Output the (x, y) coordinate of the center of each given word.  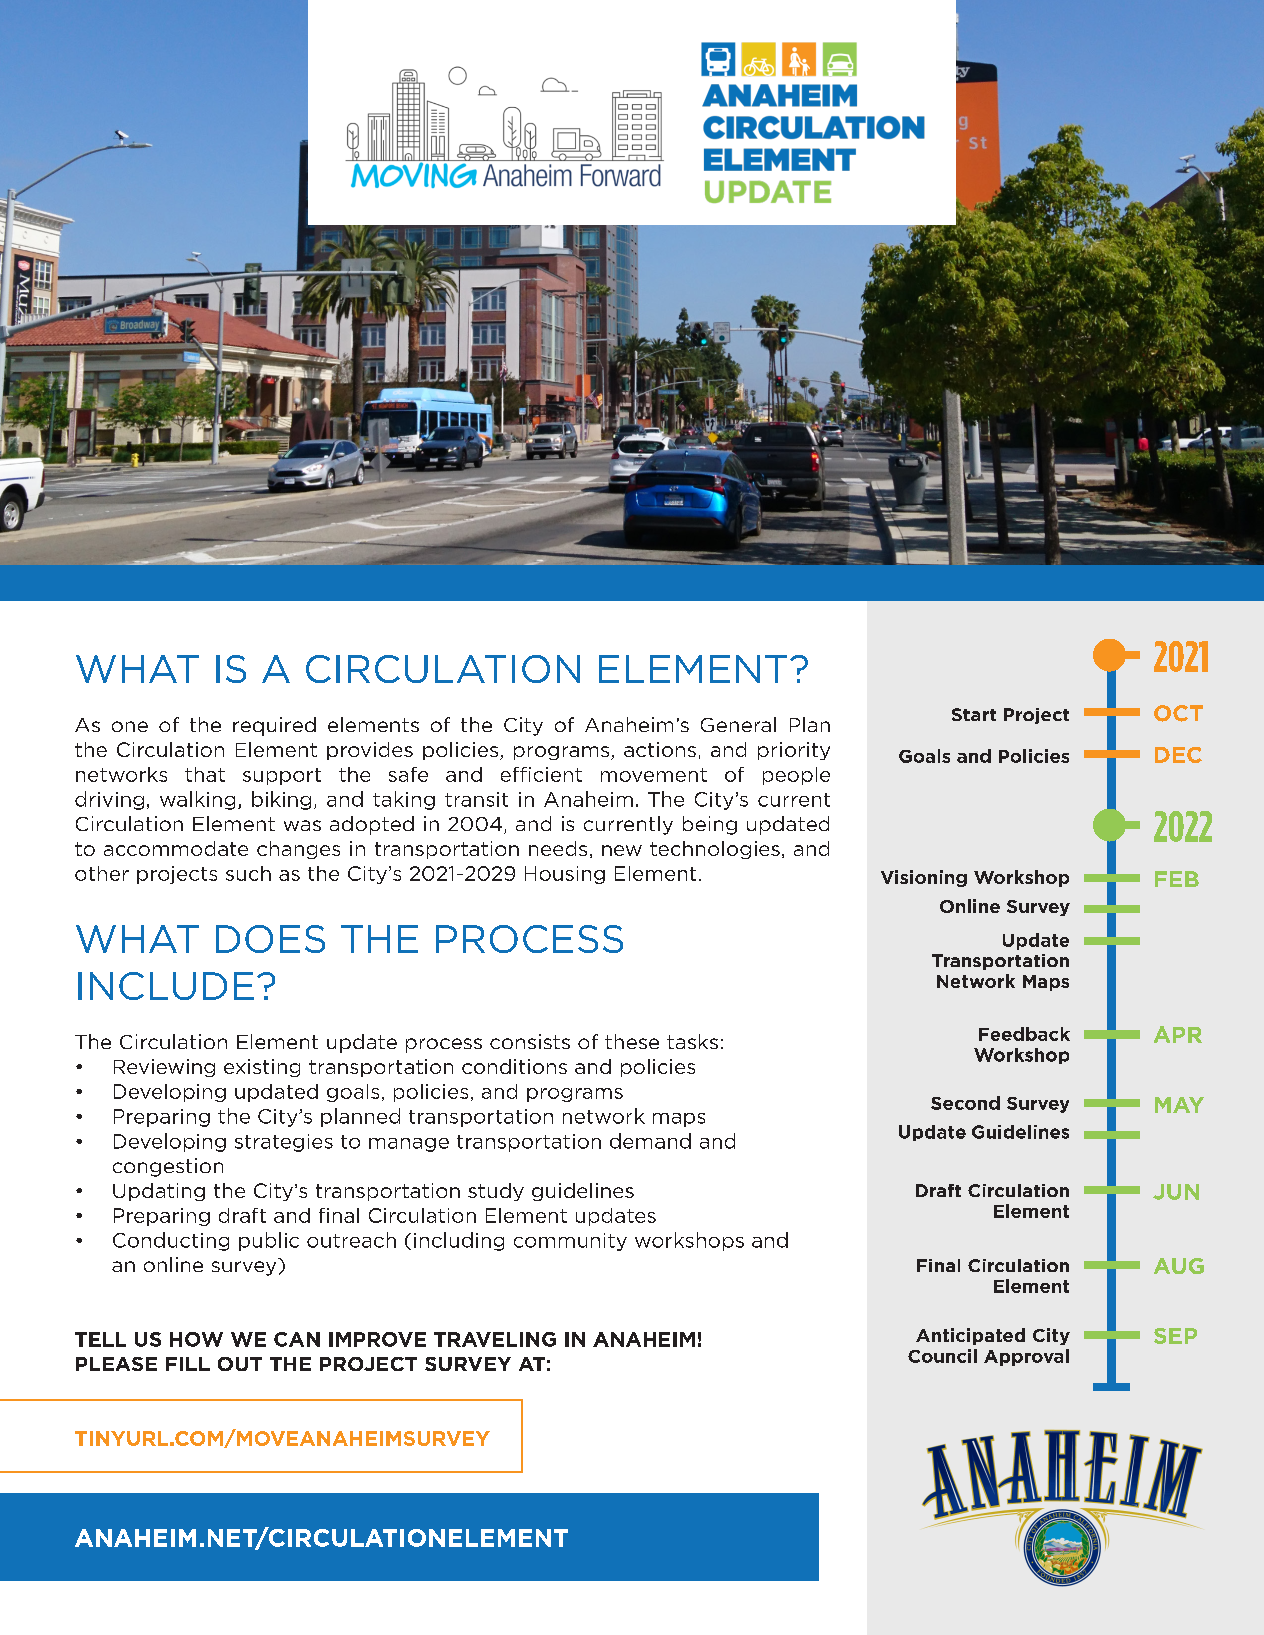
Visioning (924, 878)
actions (660, 749)
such (248, 873)
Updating (159, 1192)
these (632, 1041)
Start (974, 714)
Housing (565, 875)
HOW (196, 1339)
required (274, 726)
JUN (1176, 1192)
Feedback (1024, 1034)
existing (262, 1068)
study (496, 1192)
